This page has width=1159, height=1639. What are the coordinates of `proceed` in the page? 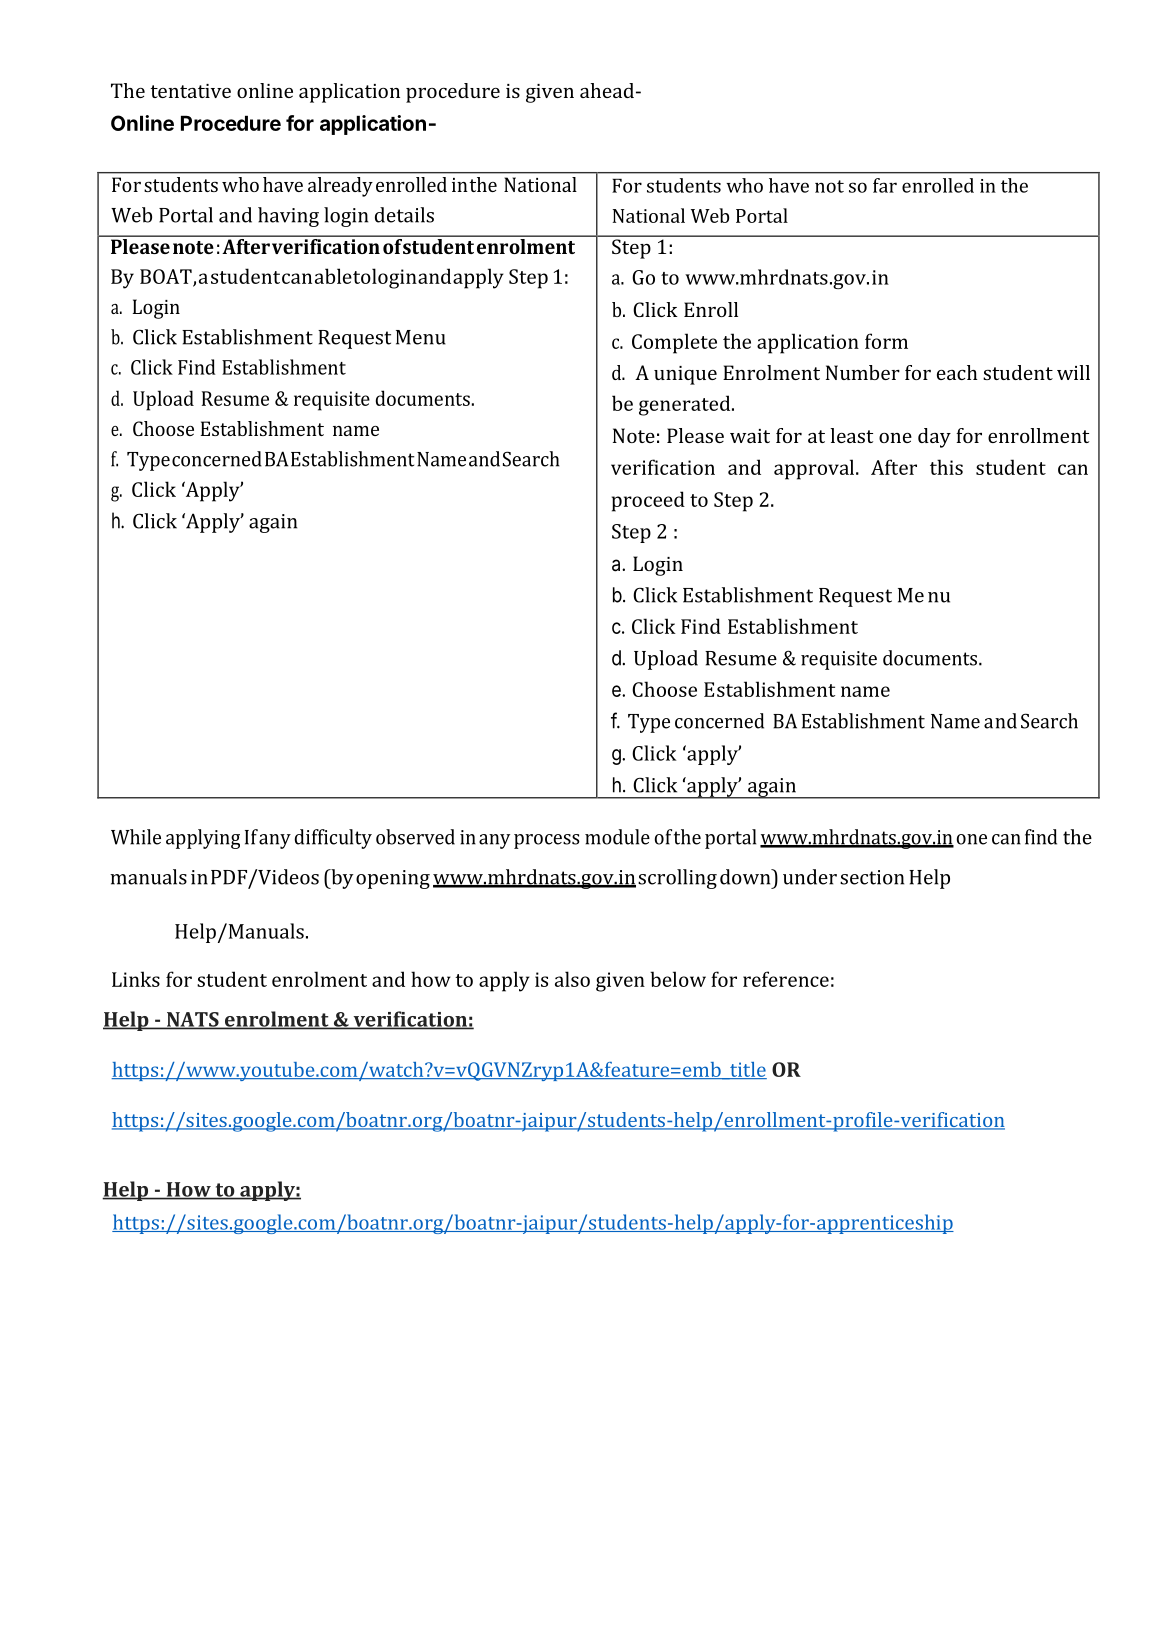 It's located at (648, 501).
